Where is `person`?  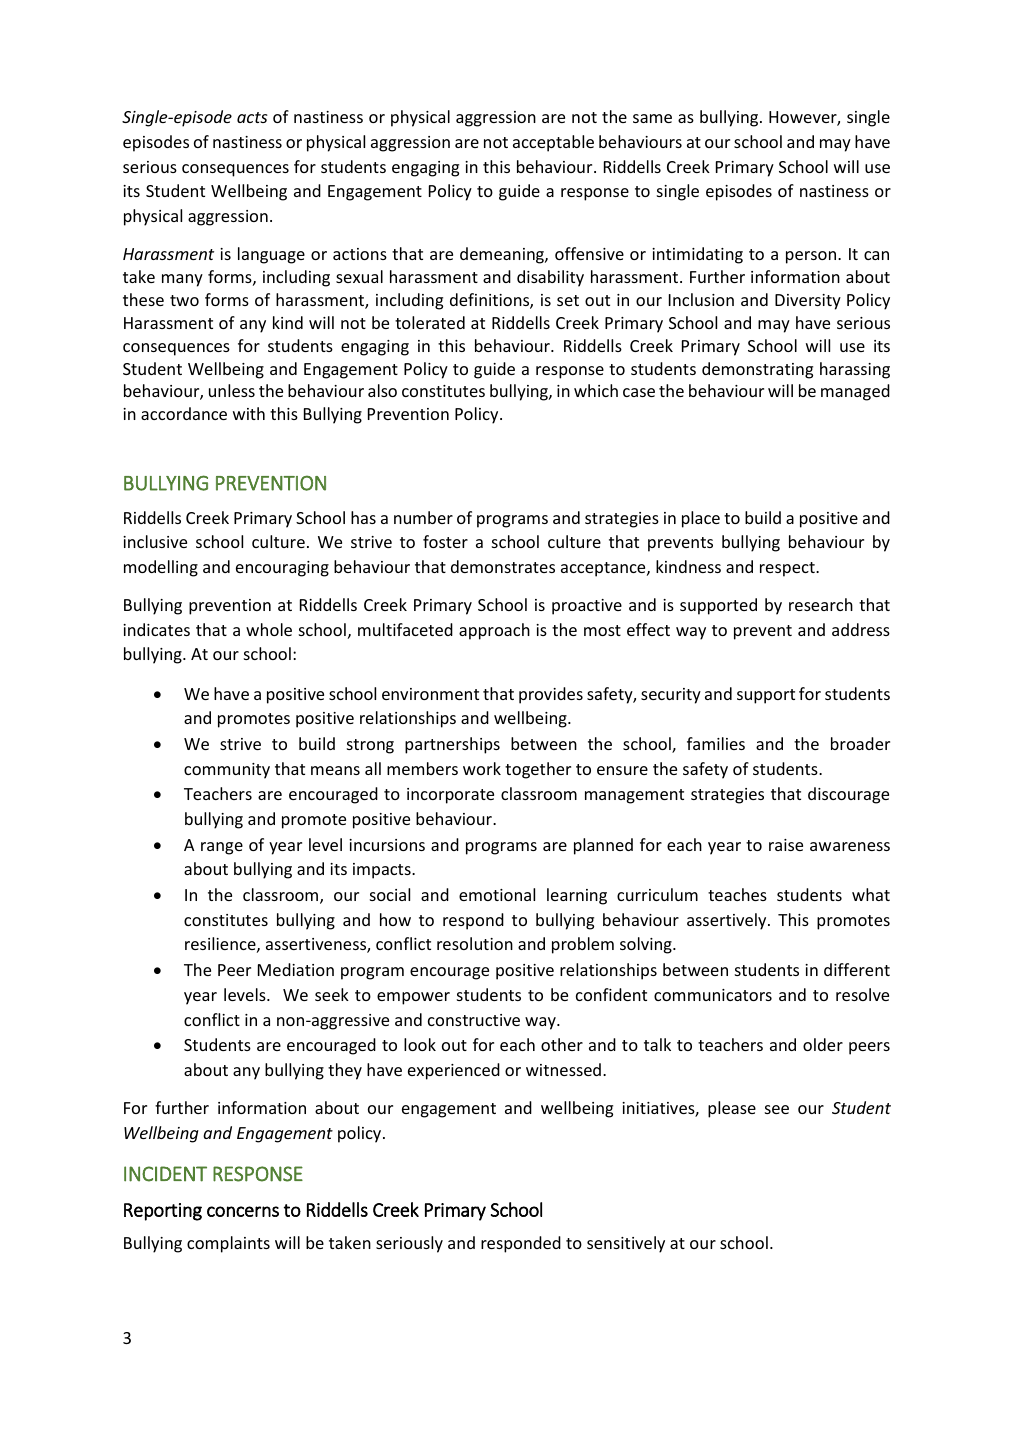
person is located at coordinates (812, 257).
